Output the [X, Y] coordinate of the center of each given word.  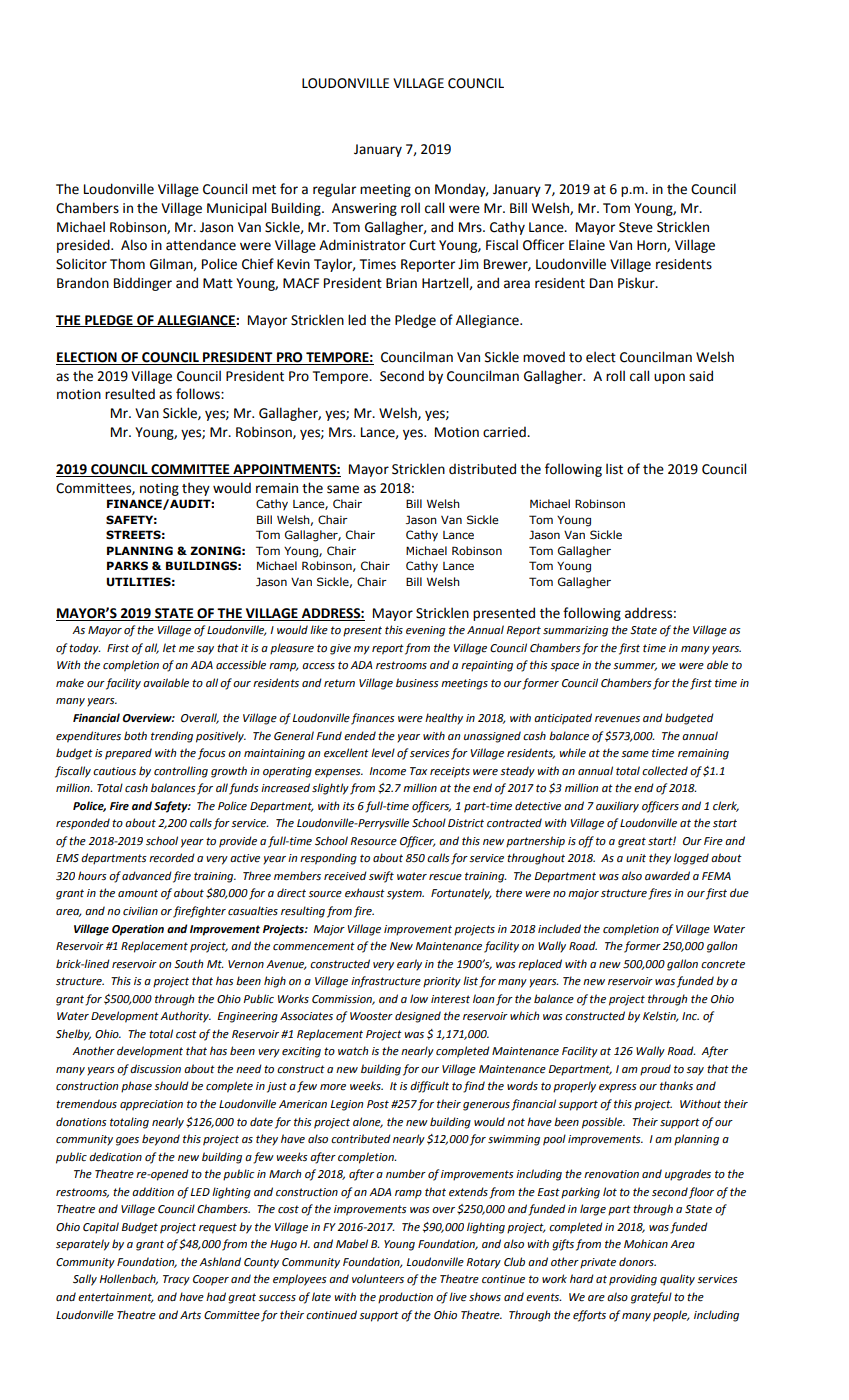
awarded [667, 875]
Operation [138, 930]
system [405, 894]
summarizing [575, 631]
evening [425, 631]
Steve [636, 227]
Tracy [176, 1280]
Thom [127, 264]
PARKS [127, 565]
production [405, 1298]
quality [677, 1280]
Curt [422, 245]
